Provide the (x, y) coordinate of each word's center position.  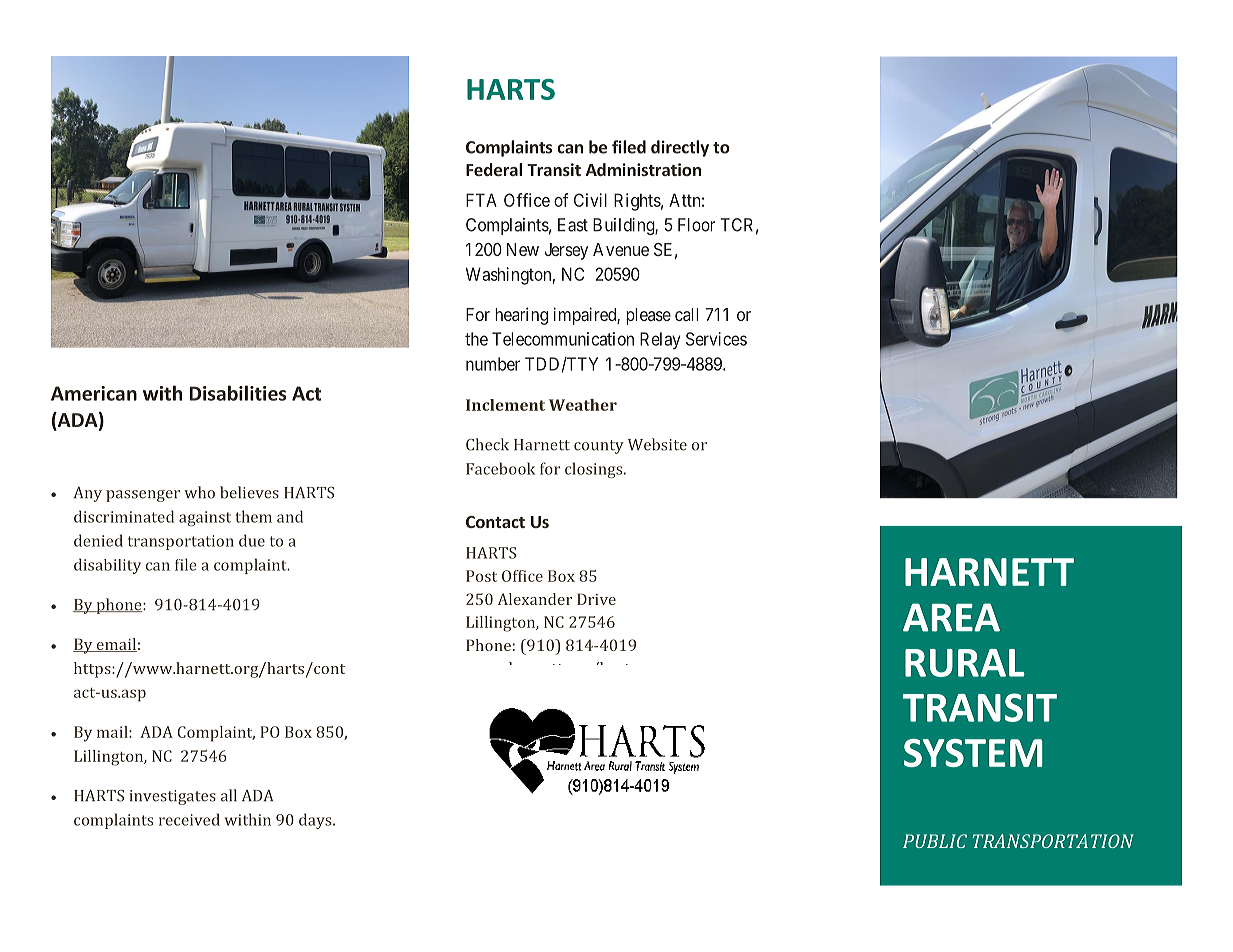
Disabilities (238, 393)
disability (107, 566)
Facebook (500, 468)
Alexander (535, 599)
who (199, 492)
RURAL (965, 663)
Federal (494, 169)
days (316, 821)
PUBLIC (935, 841)
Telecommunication (563, 339)
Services (716, 339)
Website (657, 444)
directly (680, 148)
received (189, 819)
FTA (481, 200)
